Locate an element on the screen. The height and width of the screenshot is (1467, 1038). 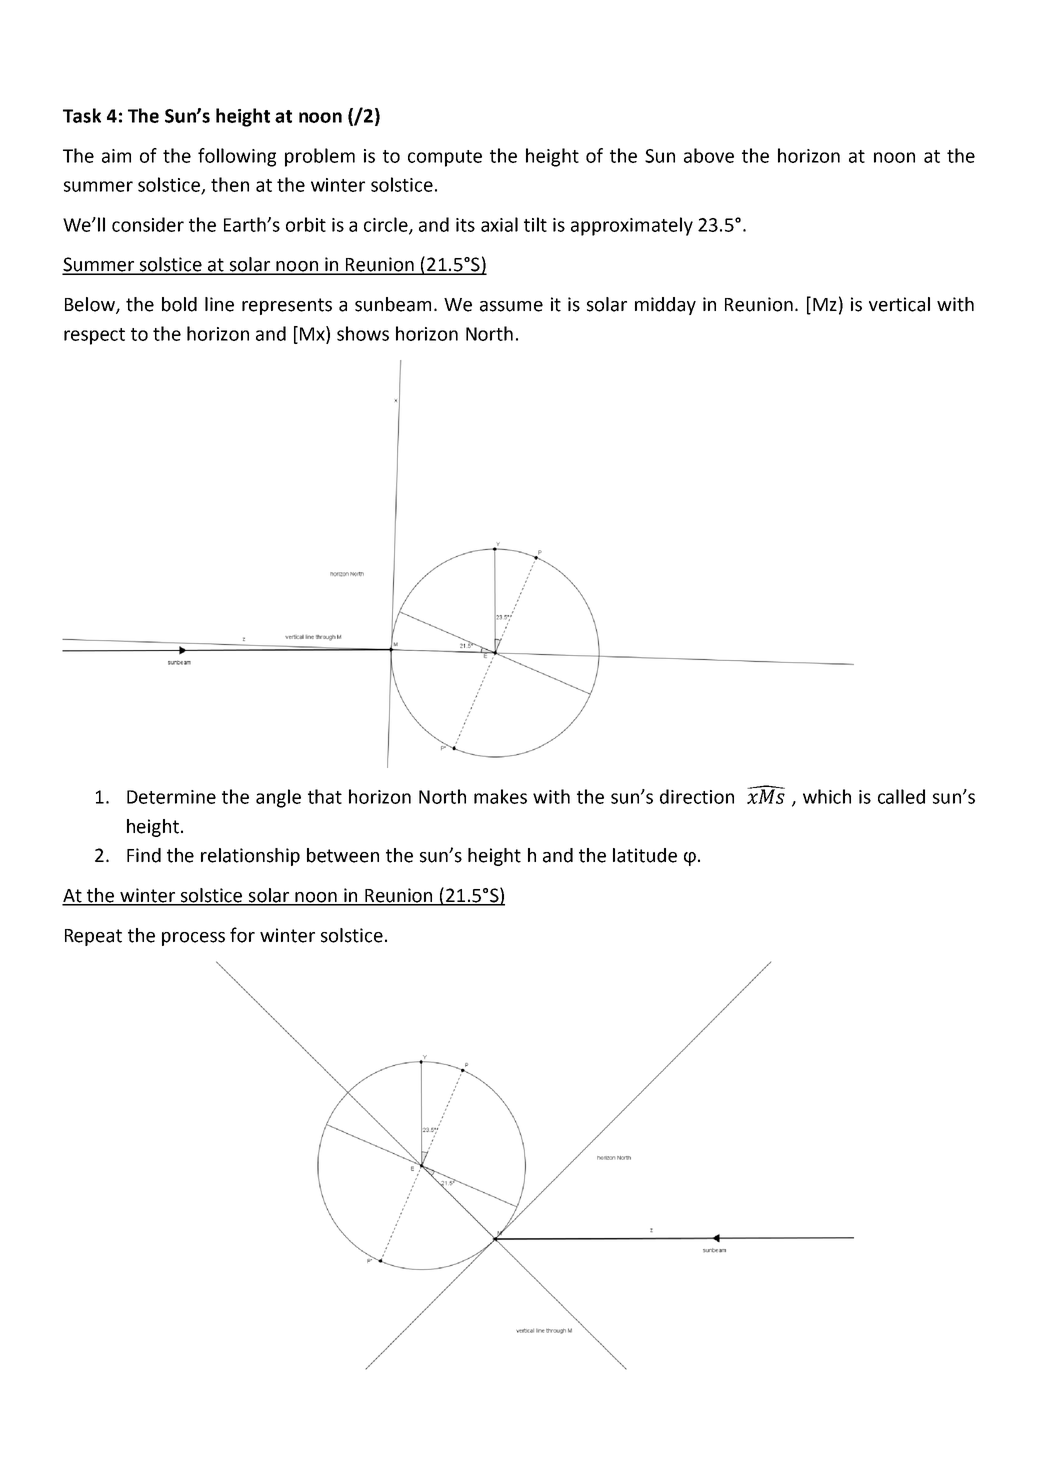
above is located at coordinates (709, 155).
